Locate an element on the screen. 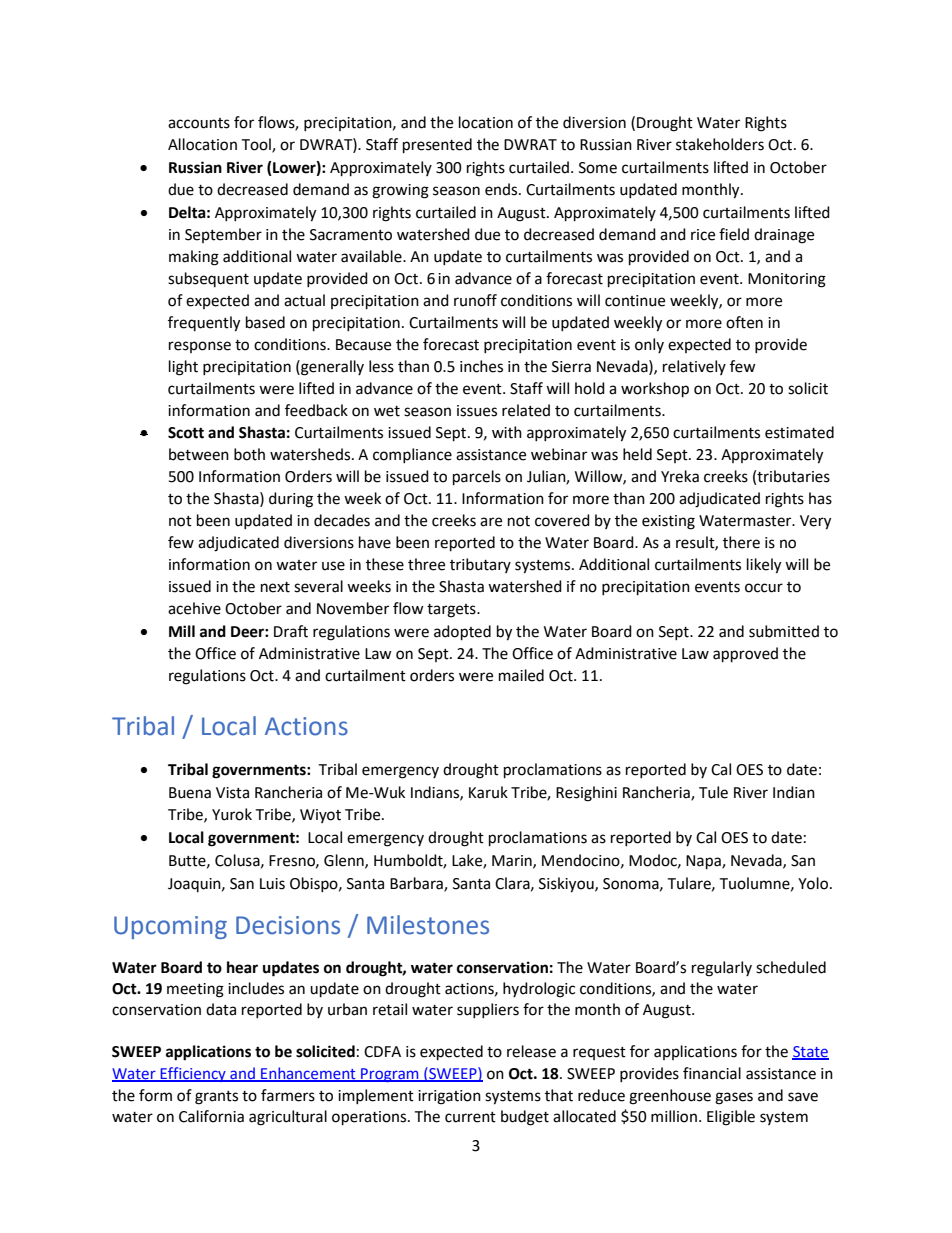 This screenshot has height=1233, width=952. approved is located at coordinates (745, 655).
